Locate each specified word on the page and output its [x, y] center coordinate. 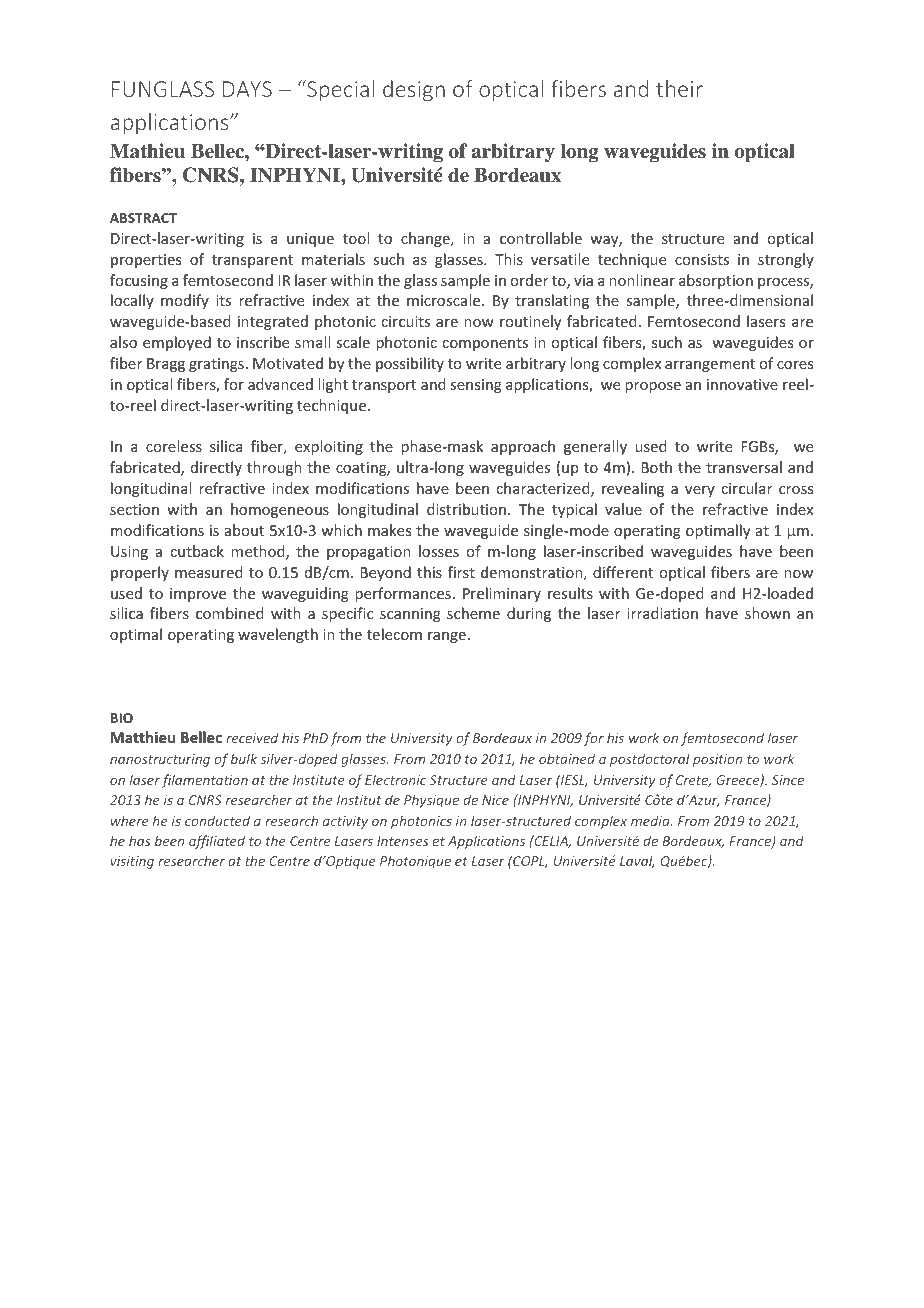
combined [230, 613]
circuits [405, 321]
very [700, 491]
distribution [466, 509]
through [274, 468]
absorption [716, 281]
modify [185, 301]
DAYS [247, 89]
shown [767, 613]
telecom [394, 634]
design [414, 91]
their [679, 88]
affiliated [217, 842]
